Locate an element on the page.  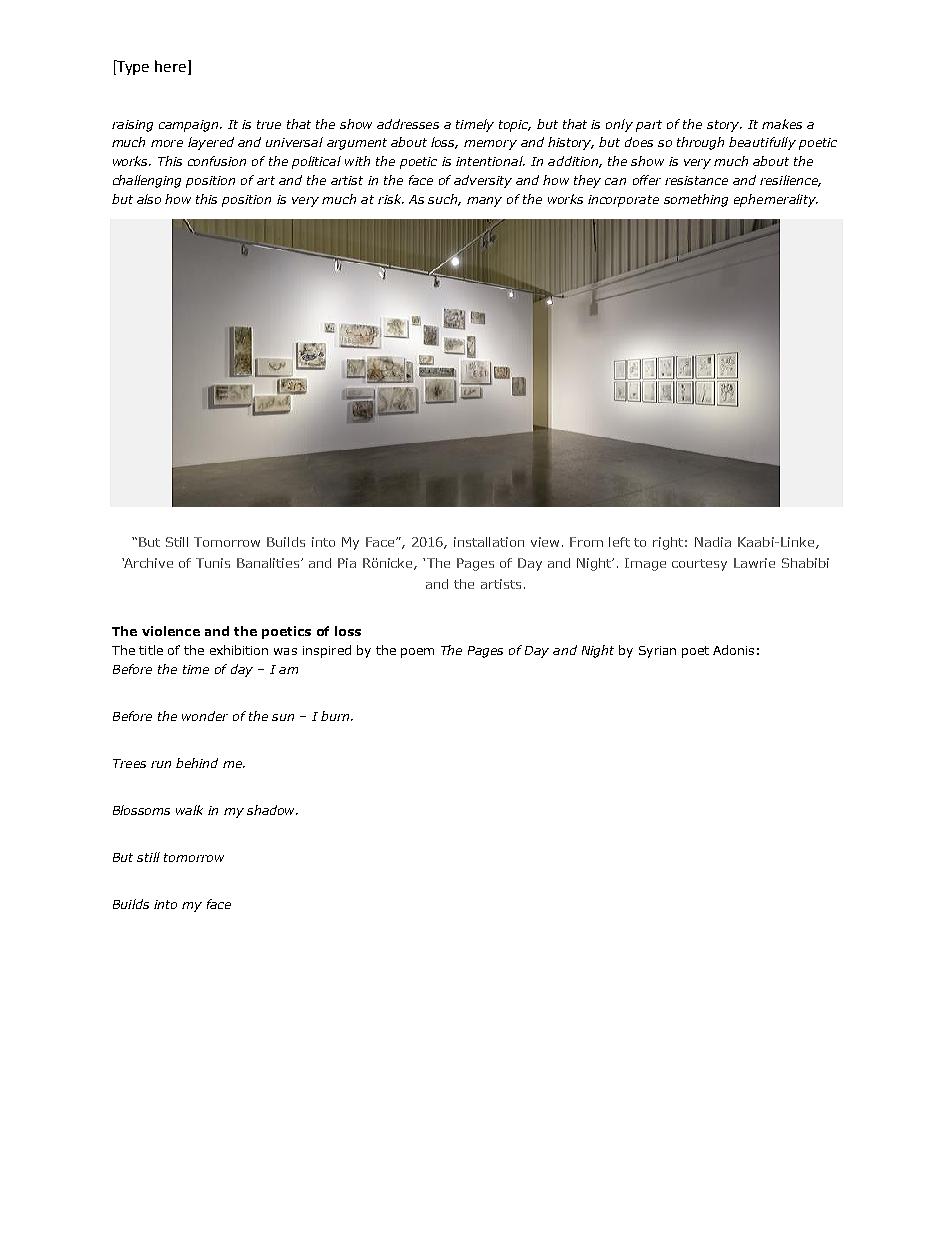
installation is located at coordinates (489, 542).
